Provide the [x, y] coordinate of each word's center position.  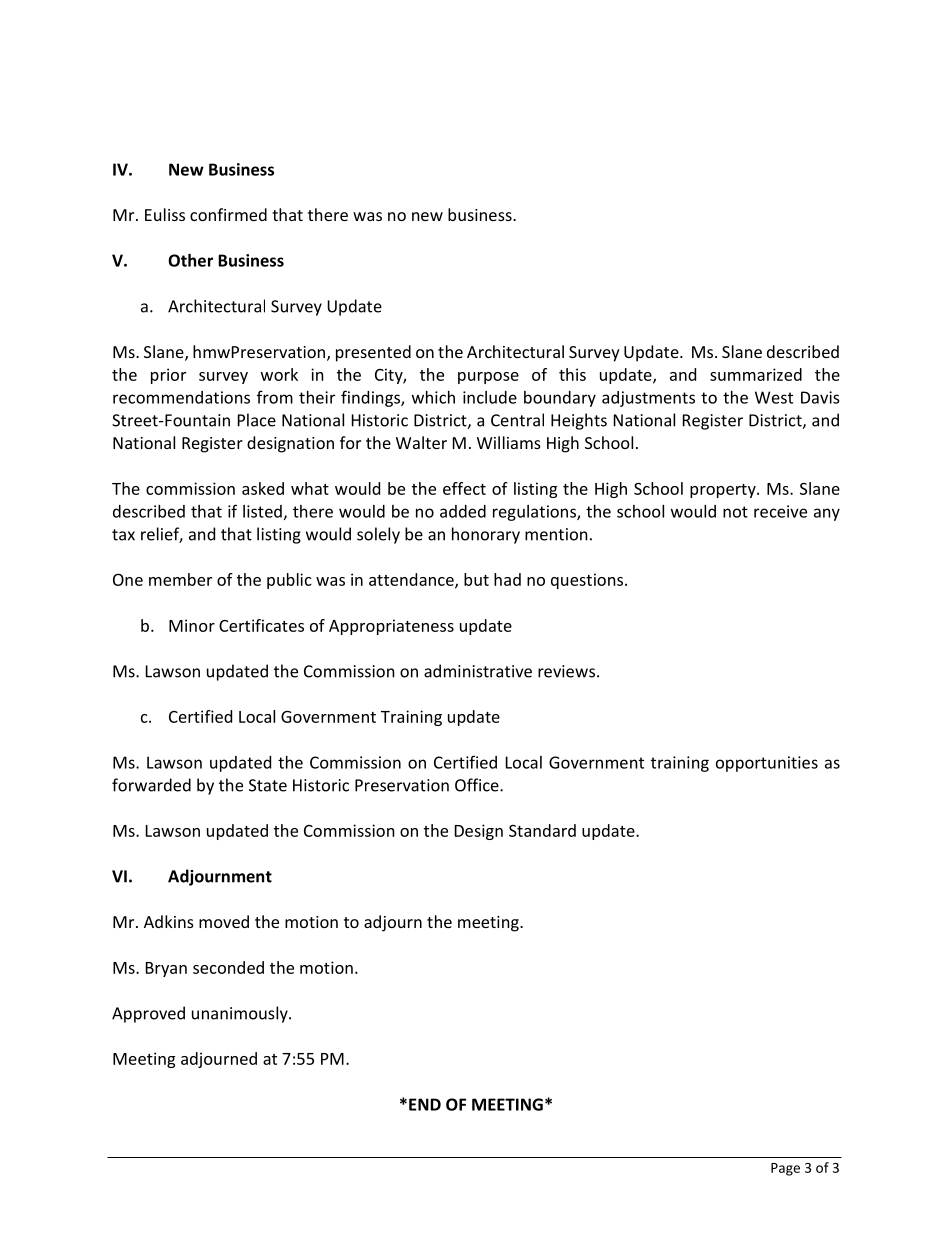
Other [190, 260]
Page [785, 1169]
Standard [542, 830]
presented [373, 353]
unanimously [241, 1014]
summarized [756, 374]
